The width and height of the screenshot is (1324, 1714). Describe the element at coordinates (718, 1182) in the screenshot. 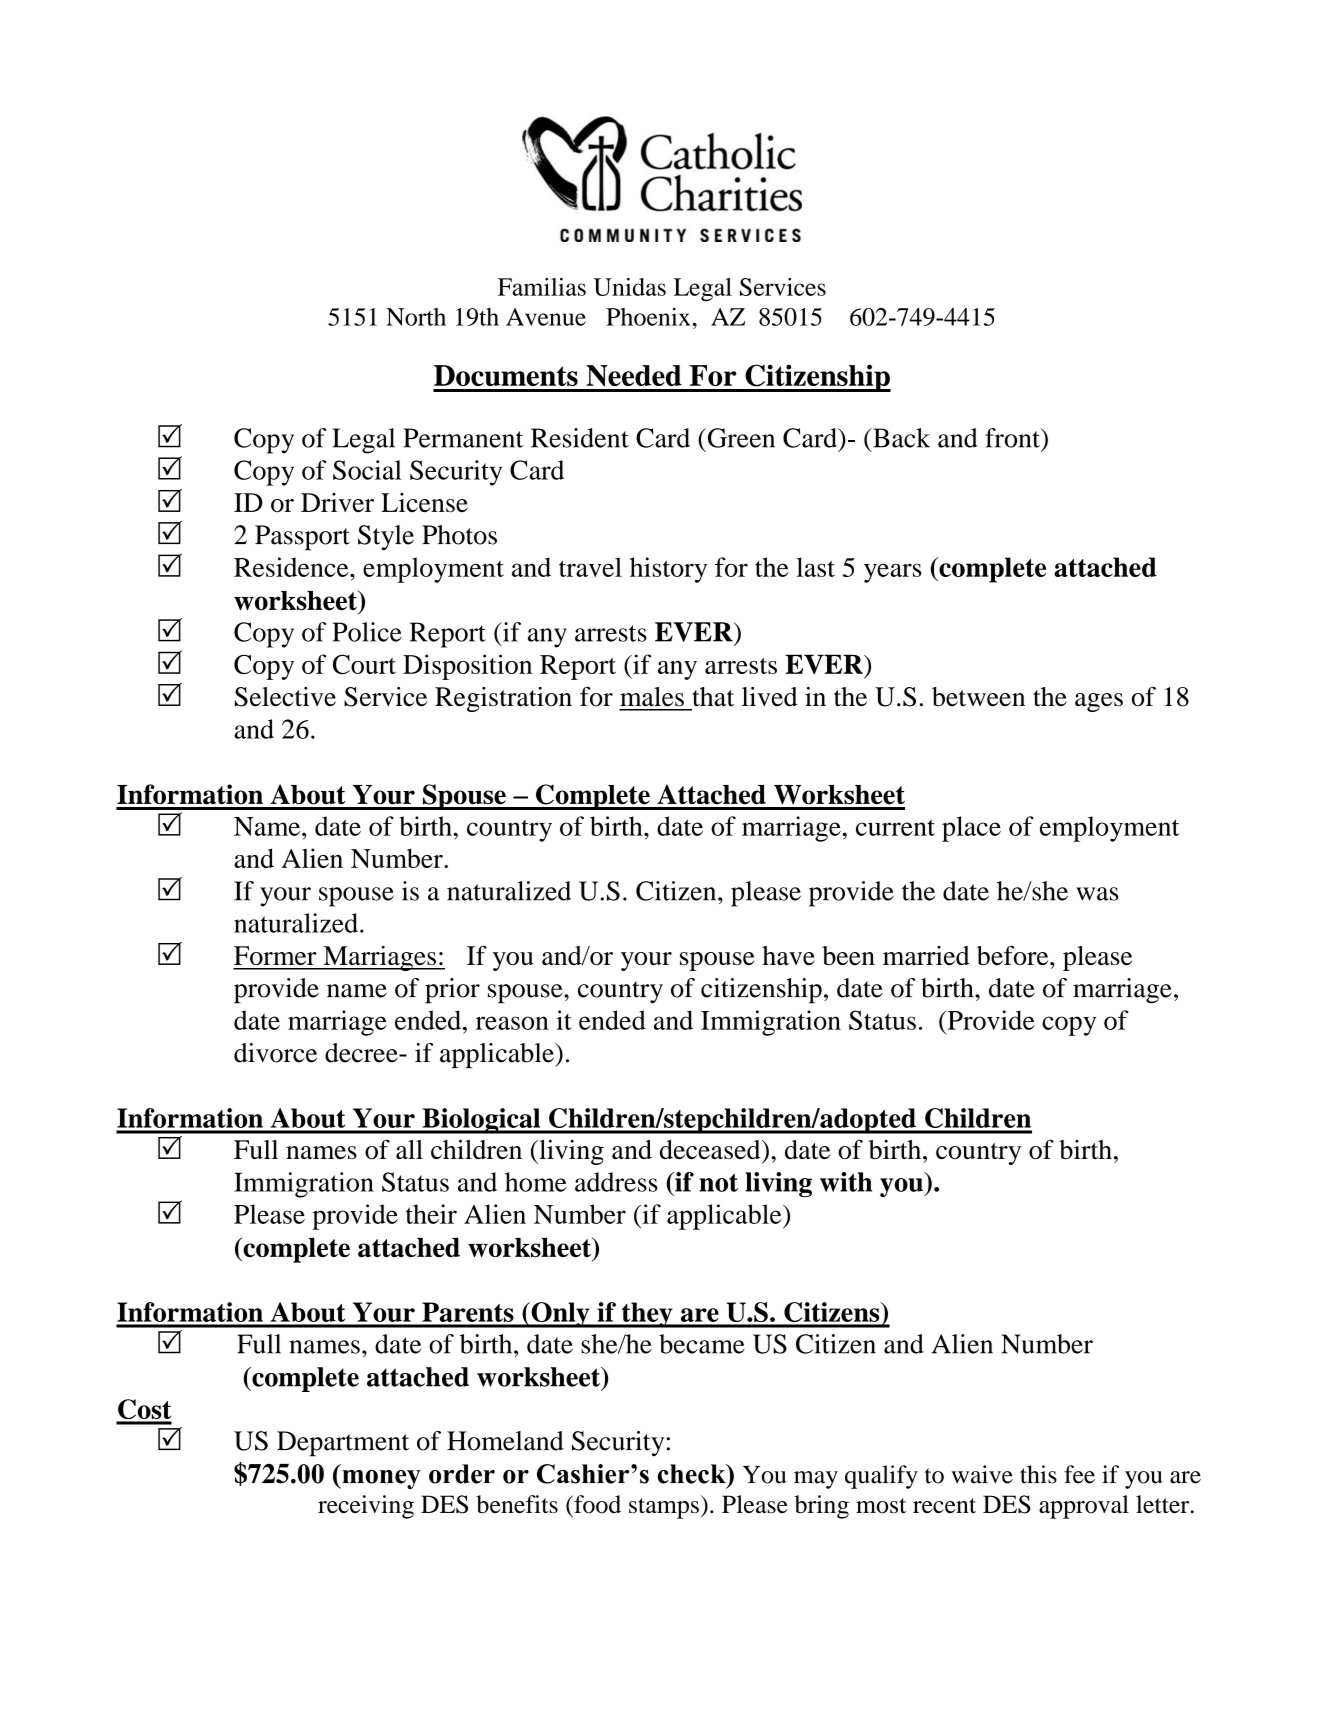

I see `not` at that location.
